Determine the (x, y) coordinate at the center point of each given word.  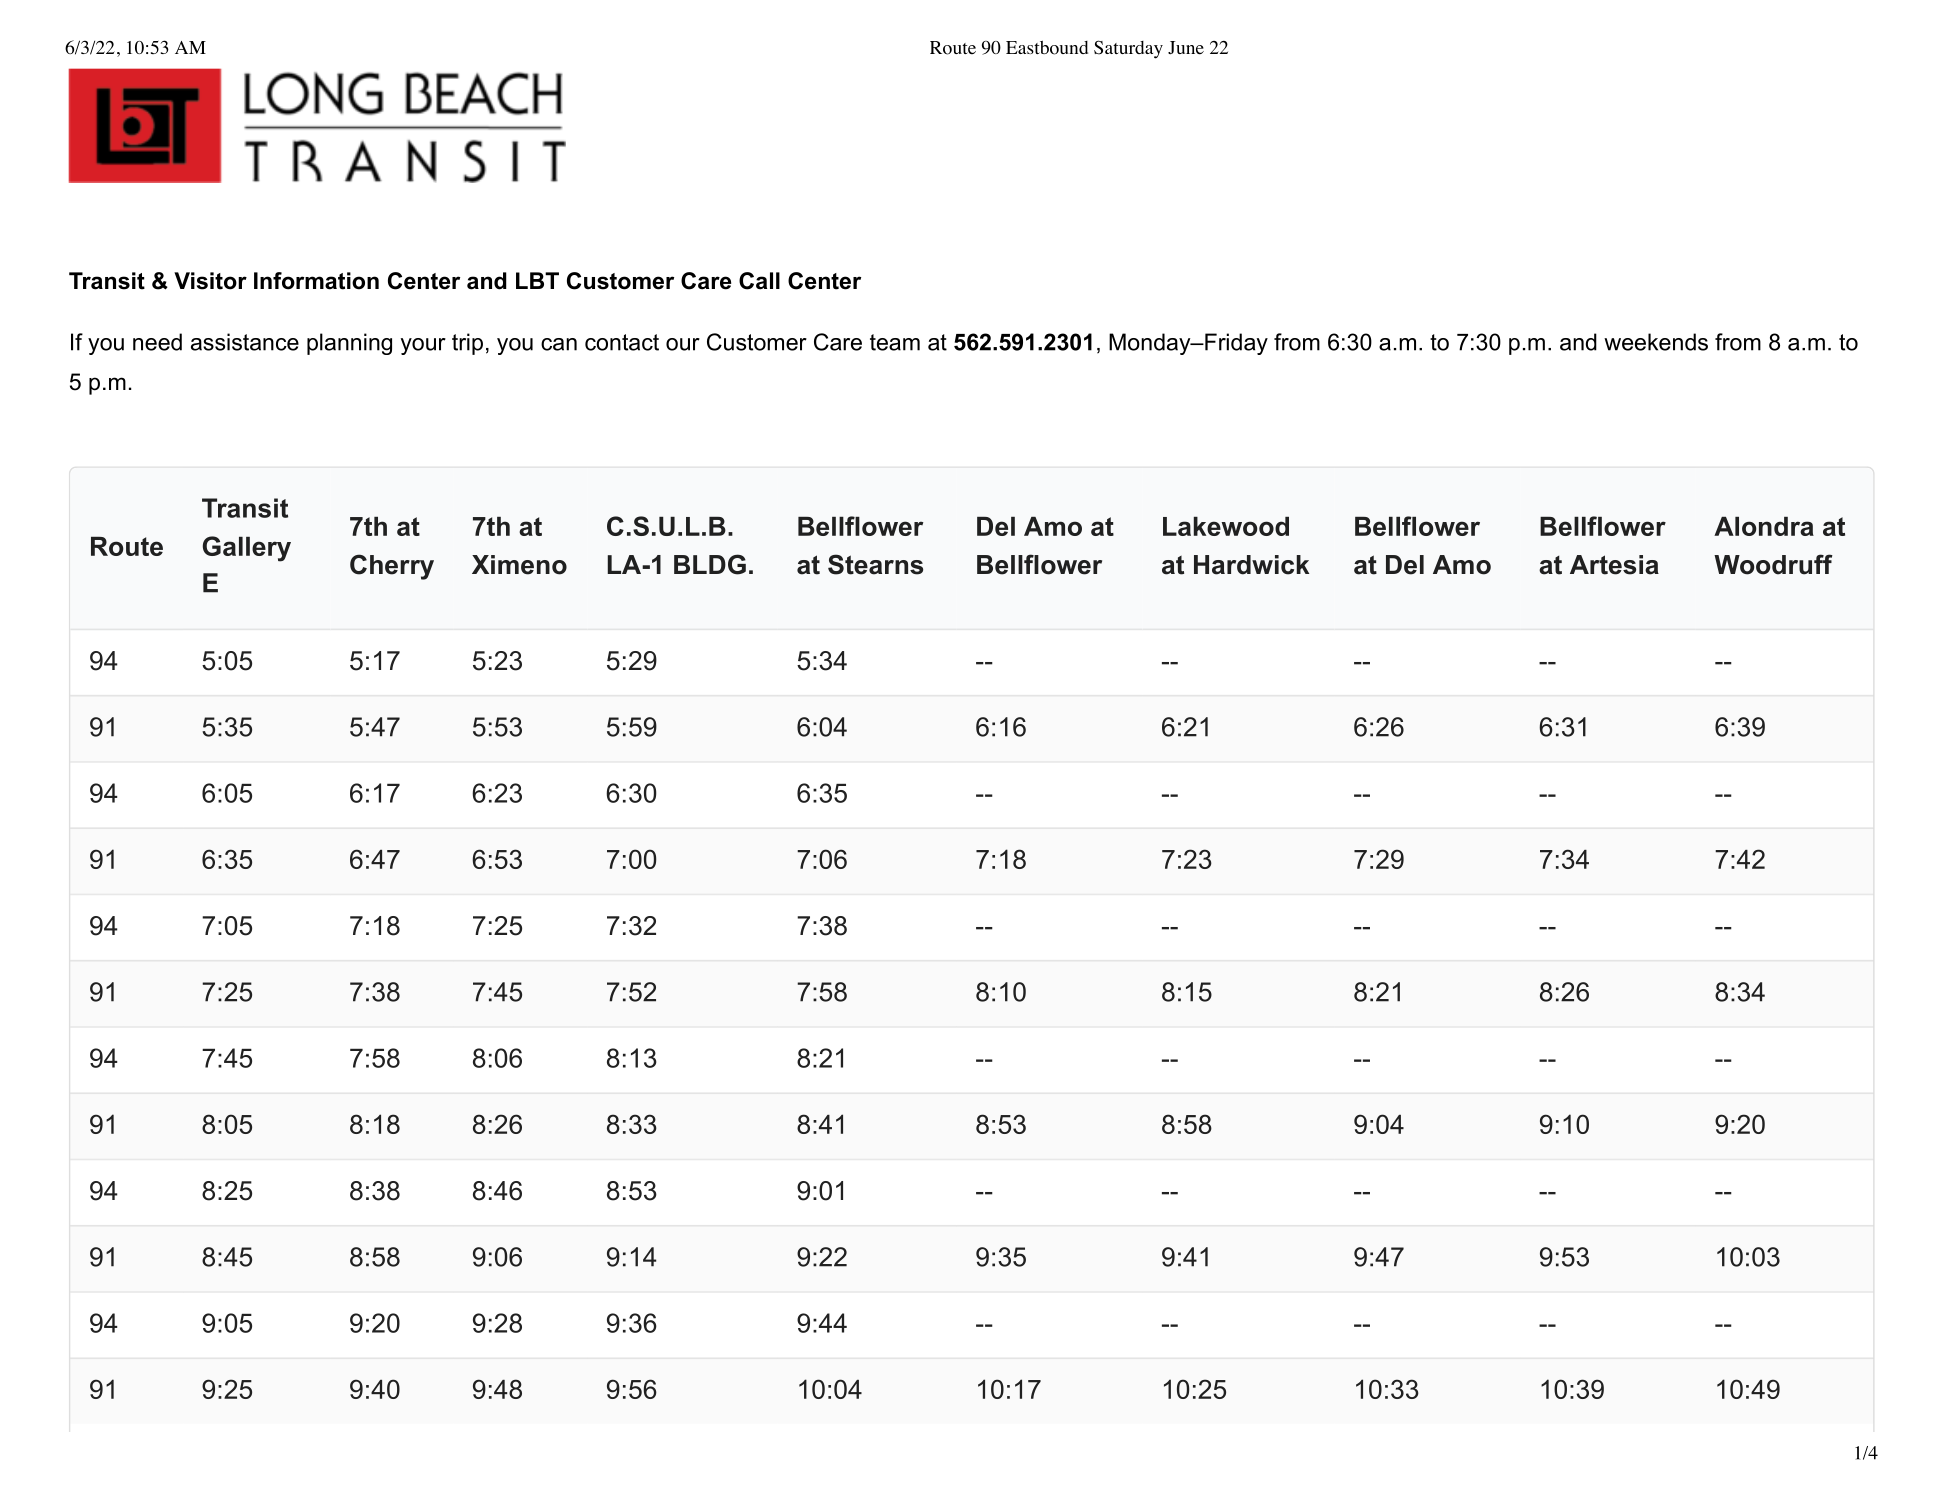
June (1186, 48)
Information (316, 281)
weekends (1656, 342)
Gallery (247, 549)
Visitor (210, 281)
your (423, 346)
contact (622, 342)
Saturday (1128, 49)
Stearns (875, 564)
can (559, 344)
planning (349, 344)
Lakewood (1226, 526)
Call (759, 281)
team (895, 342)
